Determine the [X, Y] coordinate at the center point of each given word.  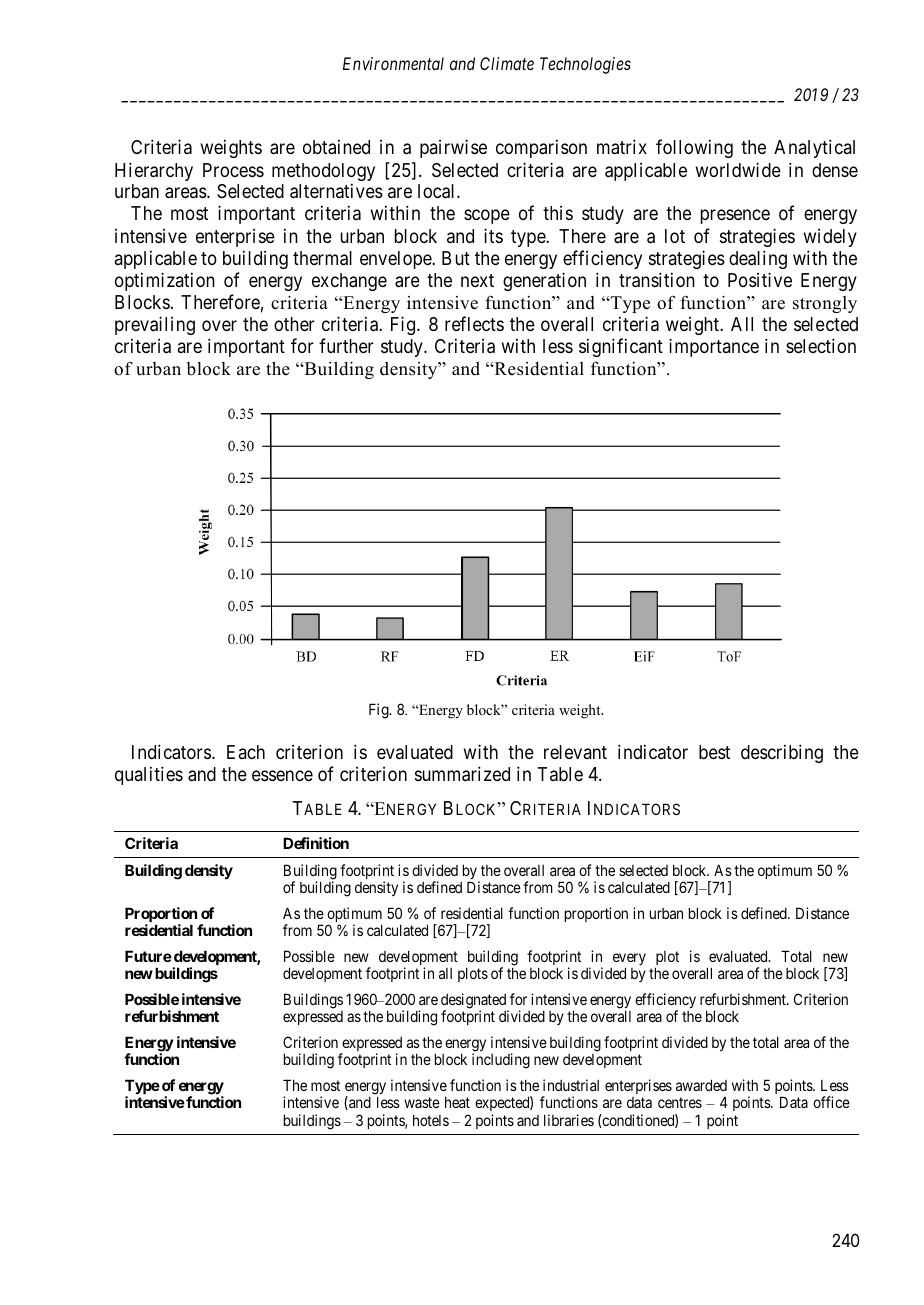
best [714, 752]
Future [148, 956]
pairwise [453, 148]
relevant [575, 752]
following [694, 148]
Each [246, 752]
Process [233, 170]
